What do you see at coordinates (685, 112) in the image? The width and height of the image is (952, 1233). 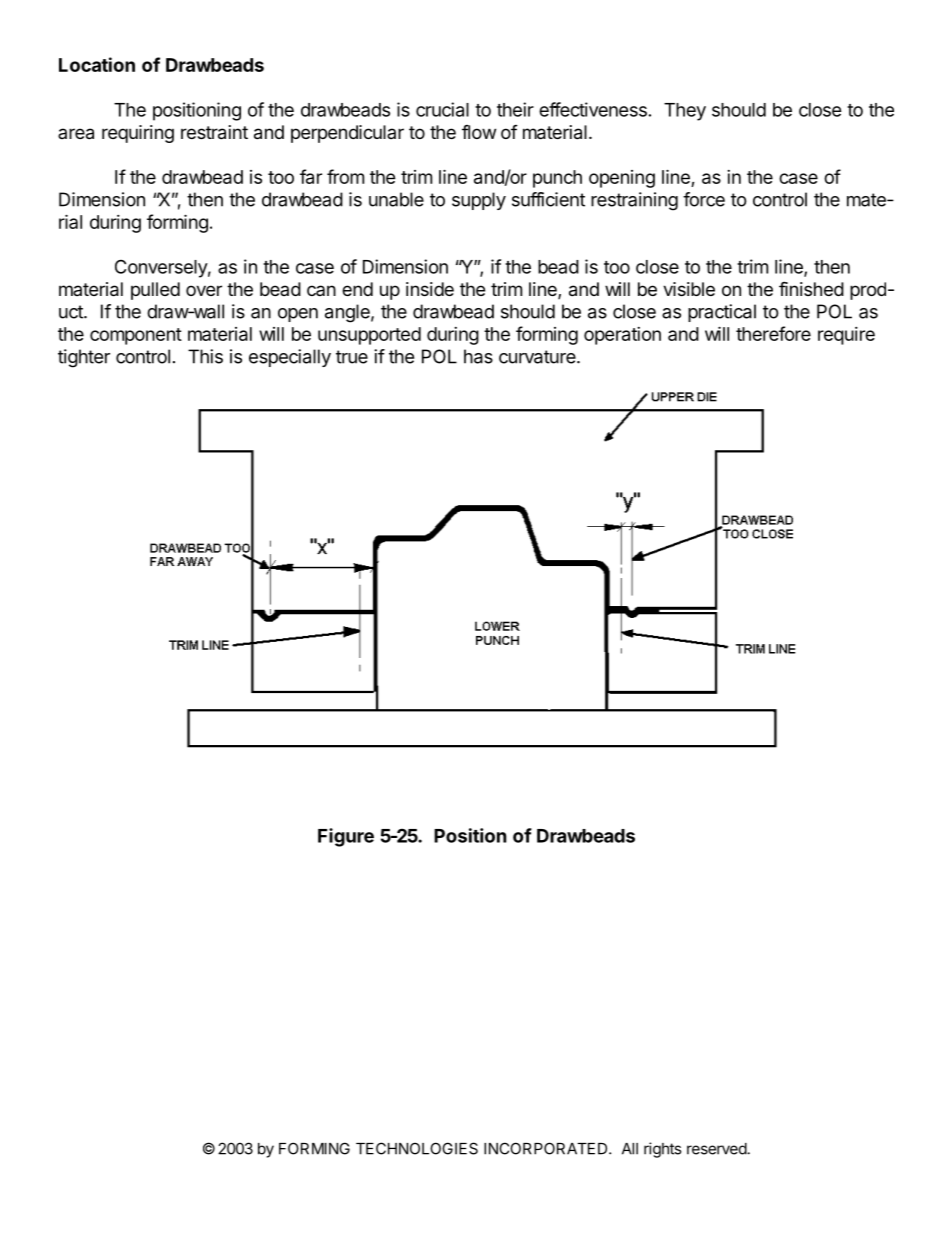 I see `They` at bounding box center [685, 112].
